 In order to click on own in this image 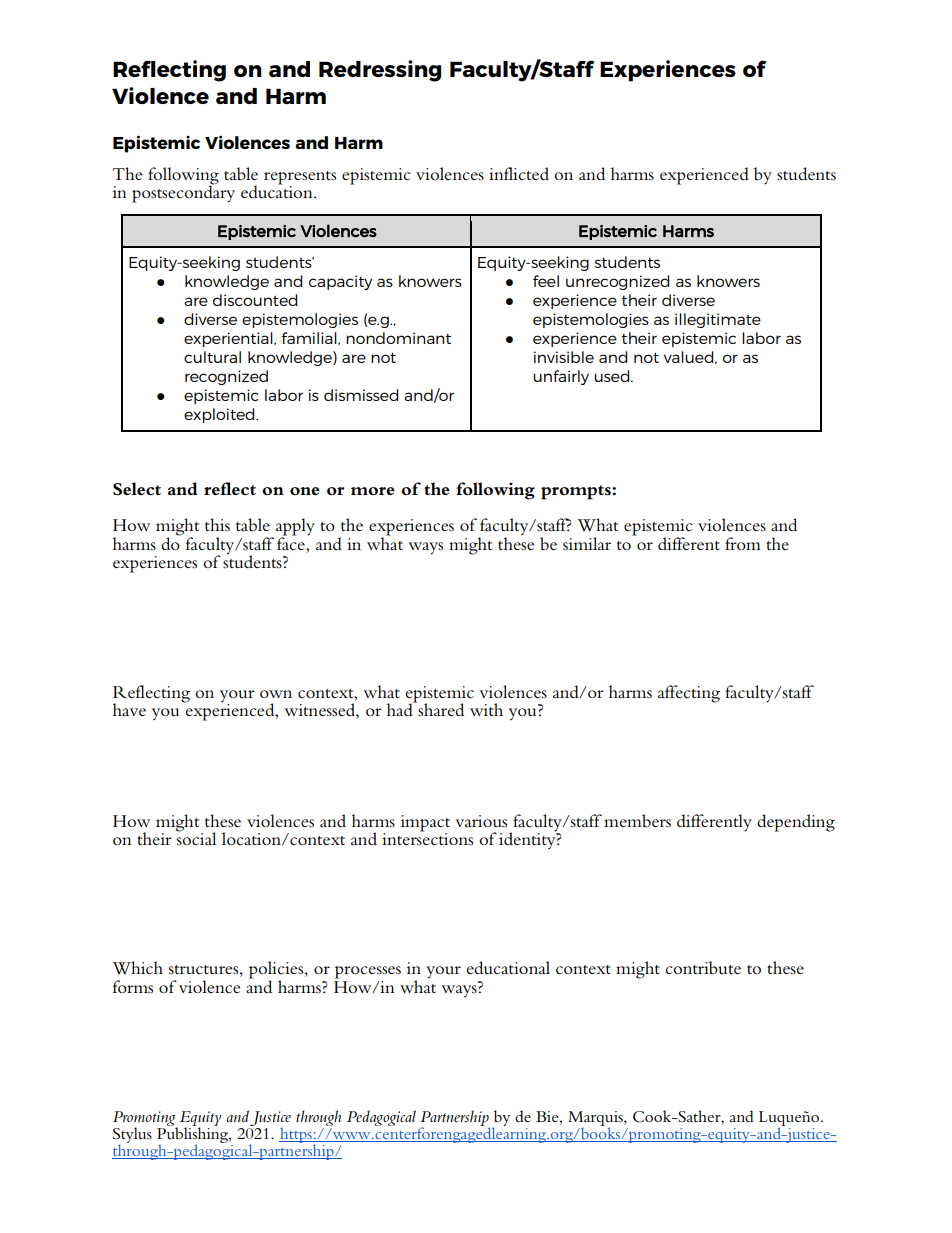, I will do `click(276, 694)`.
